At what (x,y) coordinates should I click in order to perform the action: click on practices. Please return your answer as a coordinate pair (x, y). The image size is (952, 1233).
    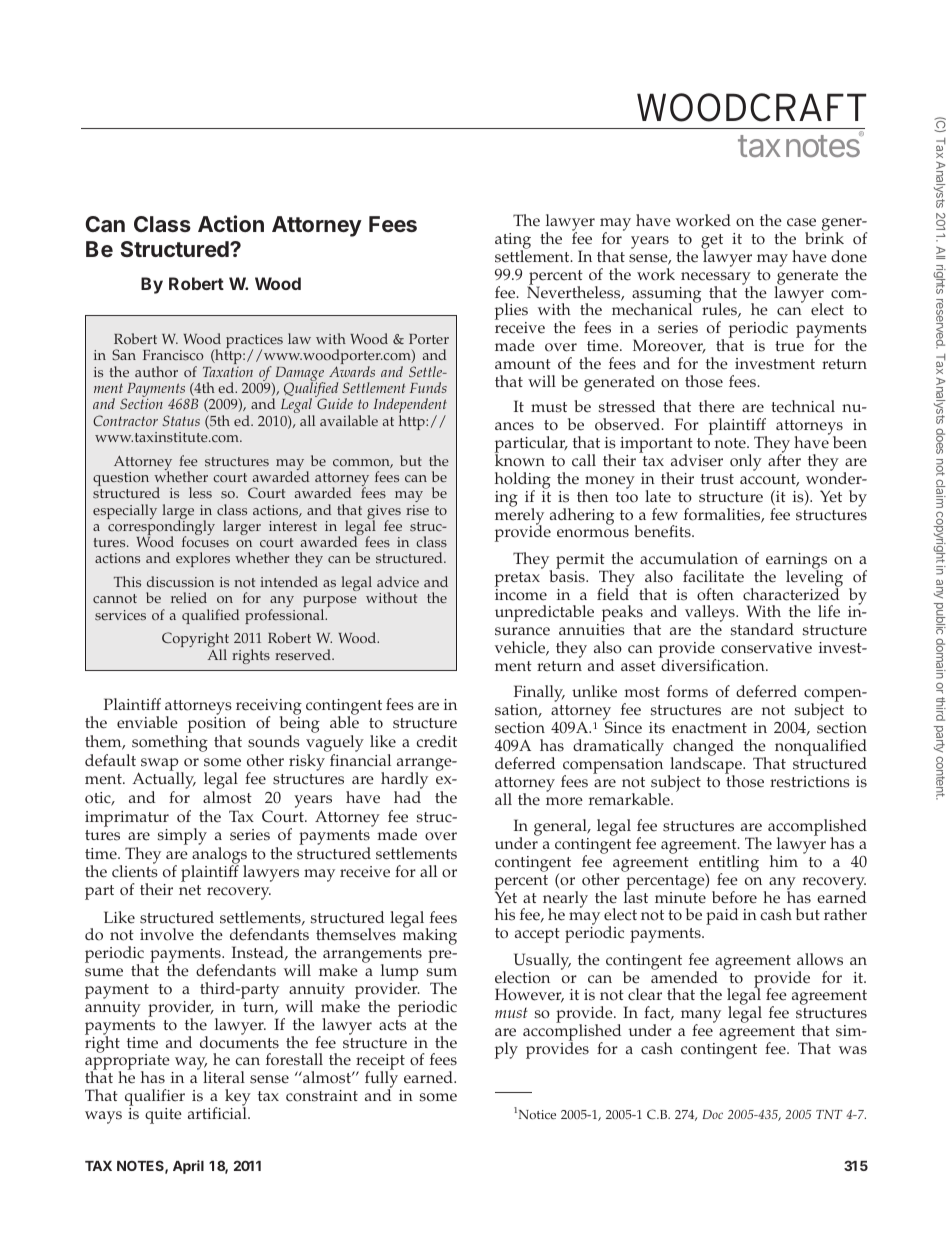
    Looking at the image, I should click on (254, 342).
